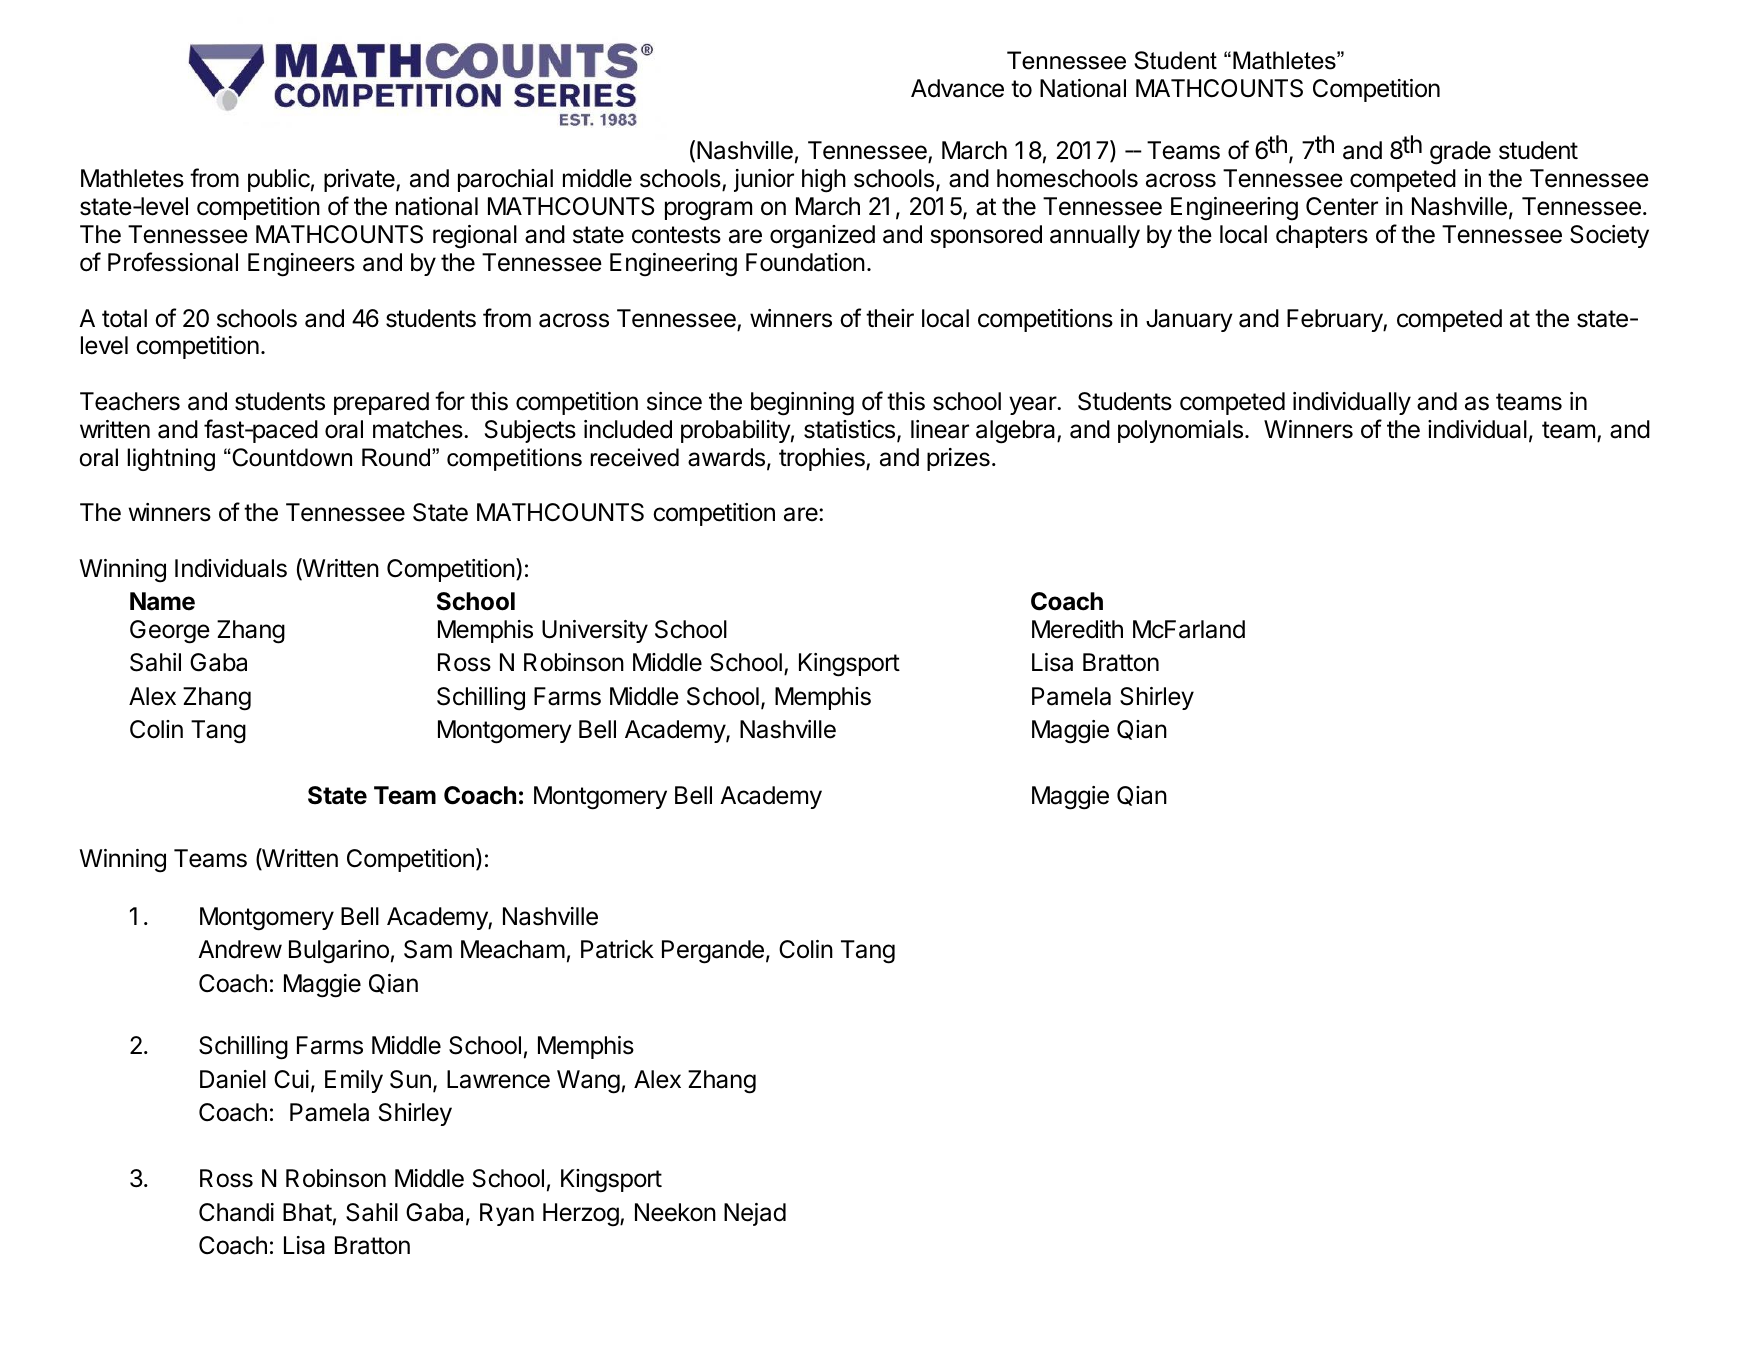  I want to click on Bhat, so click(307, 1212).
